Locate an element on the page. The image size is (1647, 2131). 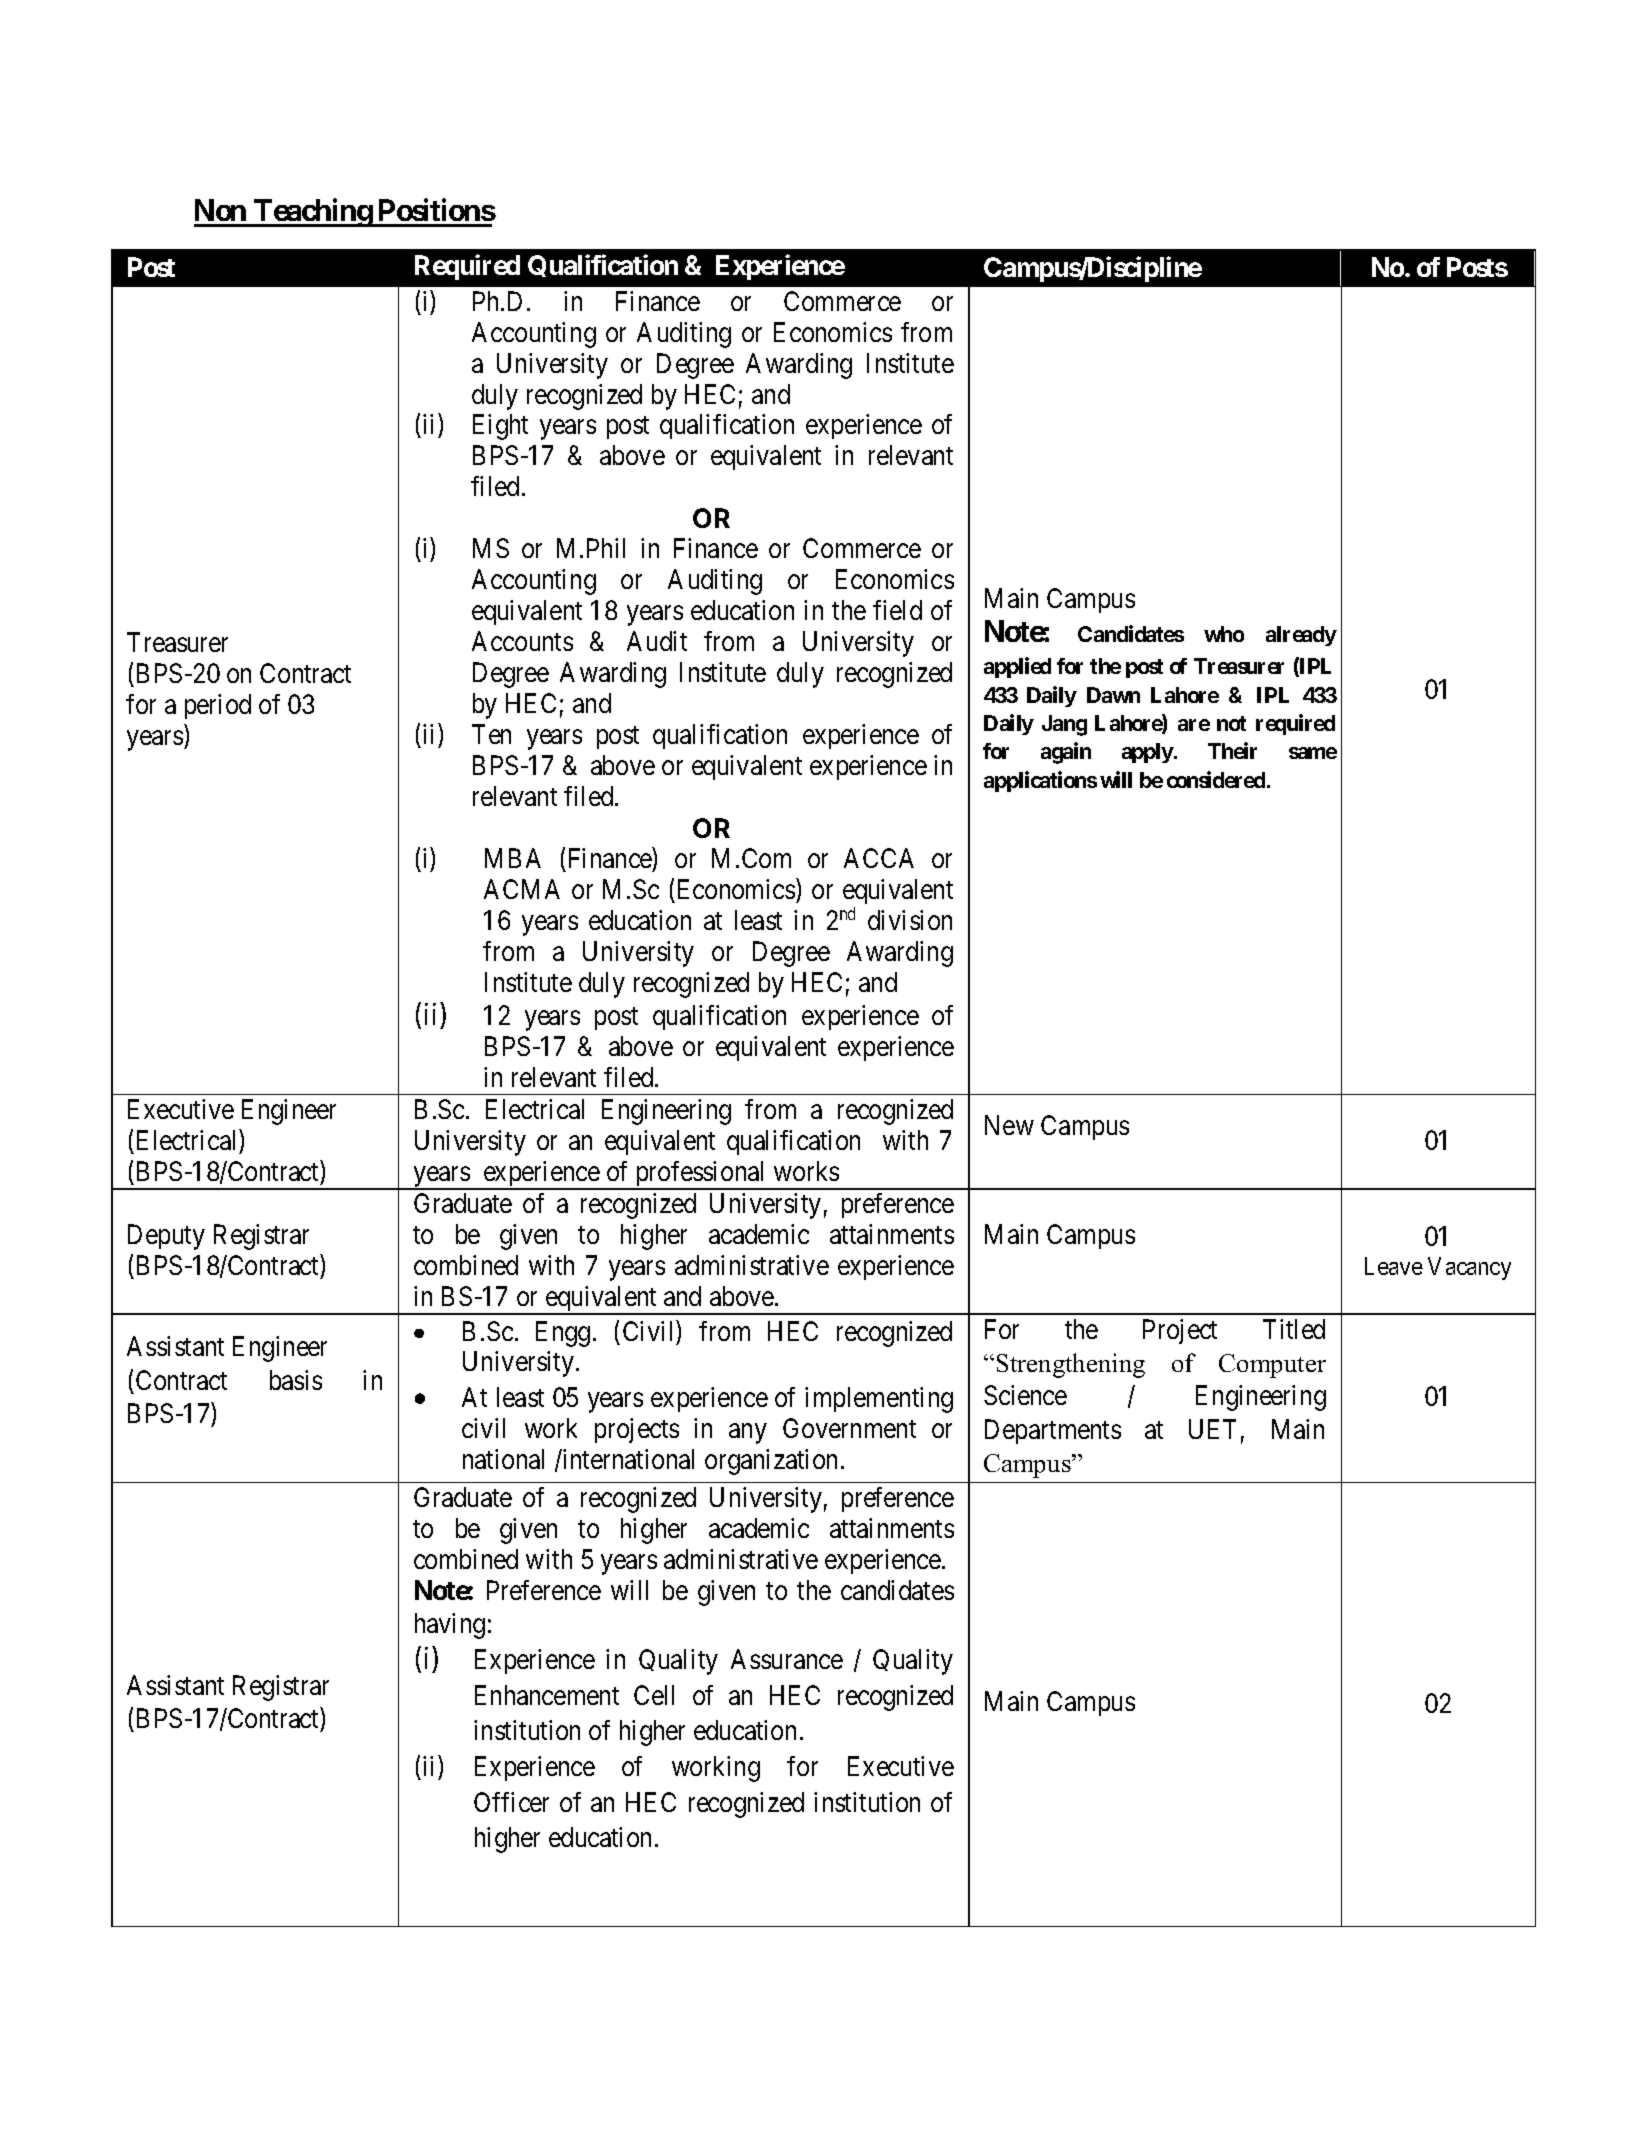
applied is located at coordinates (1017, 667).
